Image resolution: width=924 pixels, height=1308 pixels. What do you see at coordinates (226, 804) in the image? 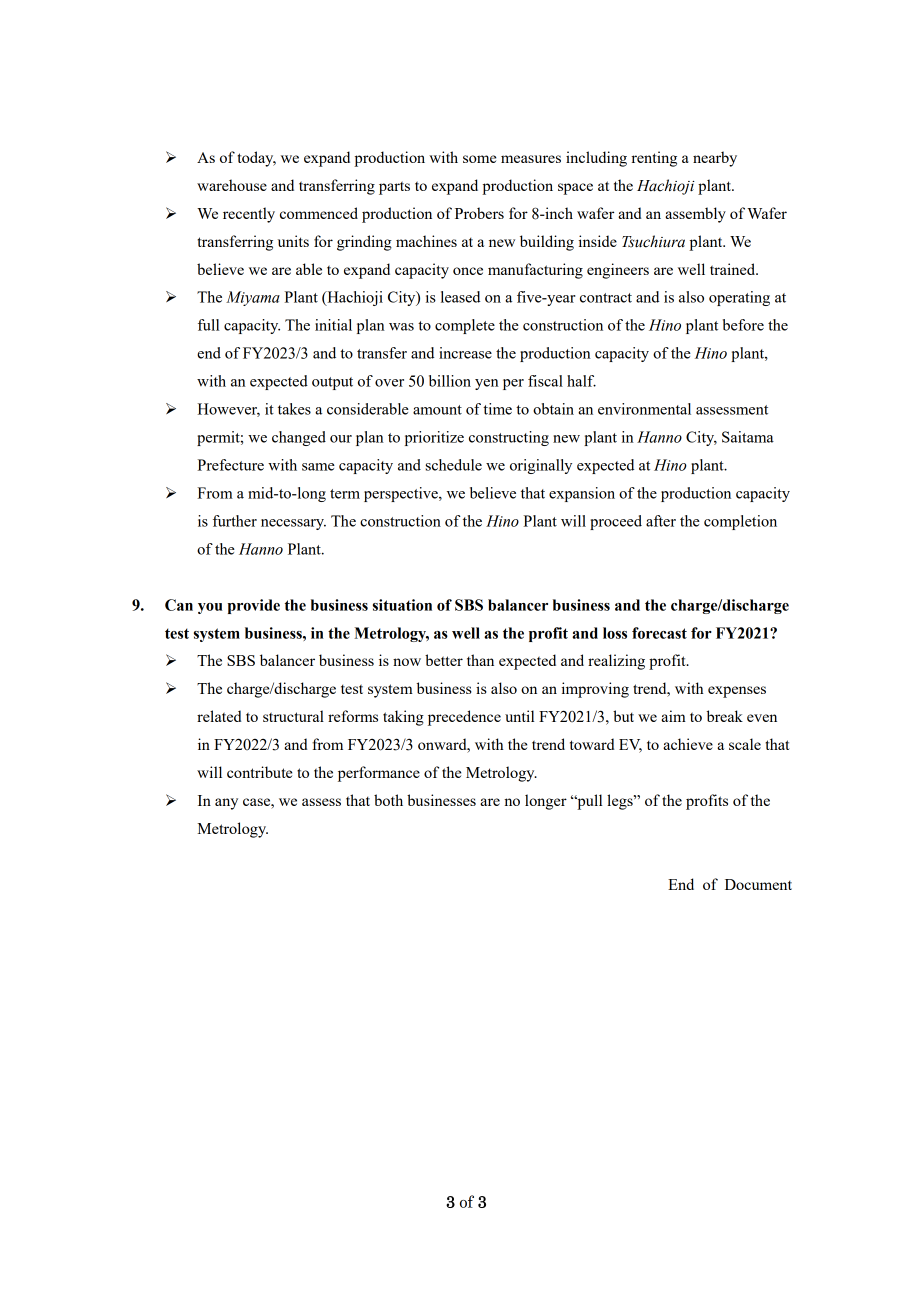
I see `any` at bounding box center [226, 804].
